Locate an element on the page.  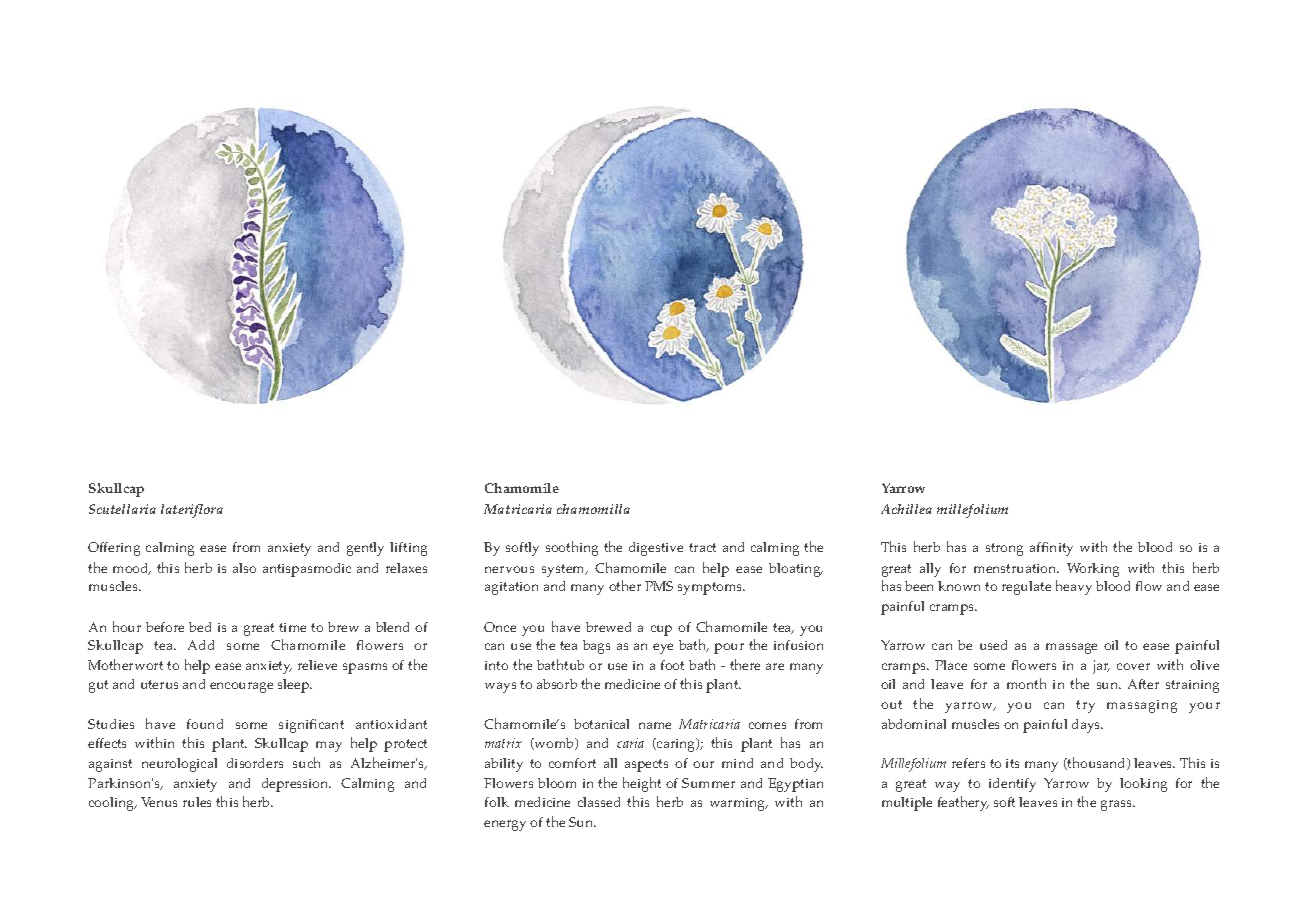
classed is located at coordinates (599, 802).
